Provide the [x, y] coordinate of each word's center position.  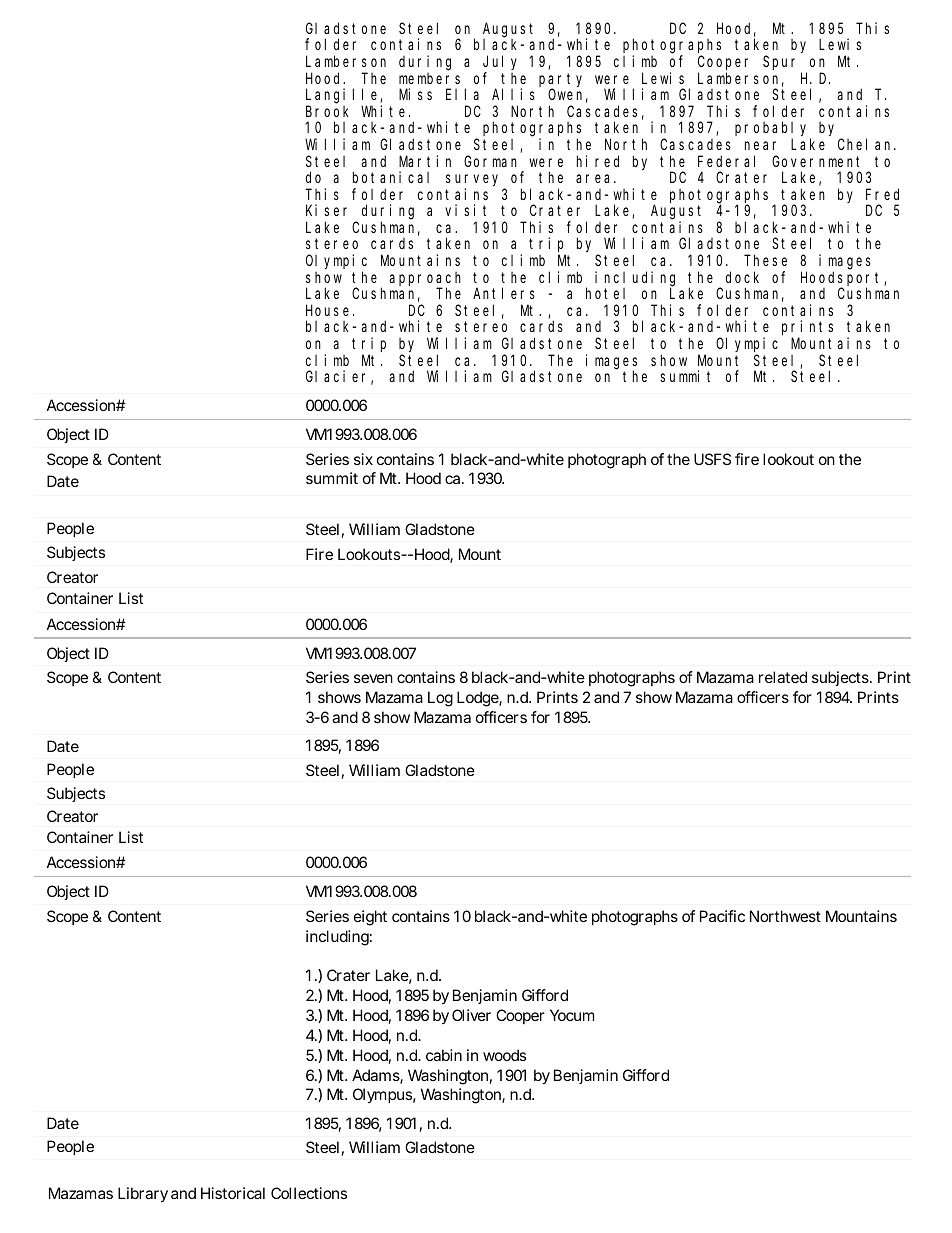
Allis [513, 94]
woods [504, 1055]
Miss [415, 94]
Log [440, 699]
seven [373, 678]
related [783, 677]
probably [773, 130]
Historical [233, 1193]
